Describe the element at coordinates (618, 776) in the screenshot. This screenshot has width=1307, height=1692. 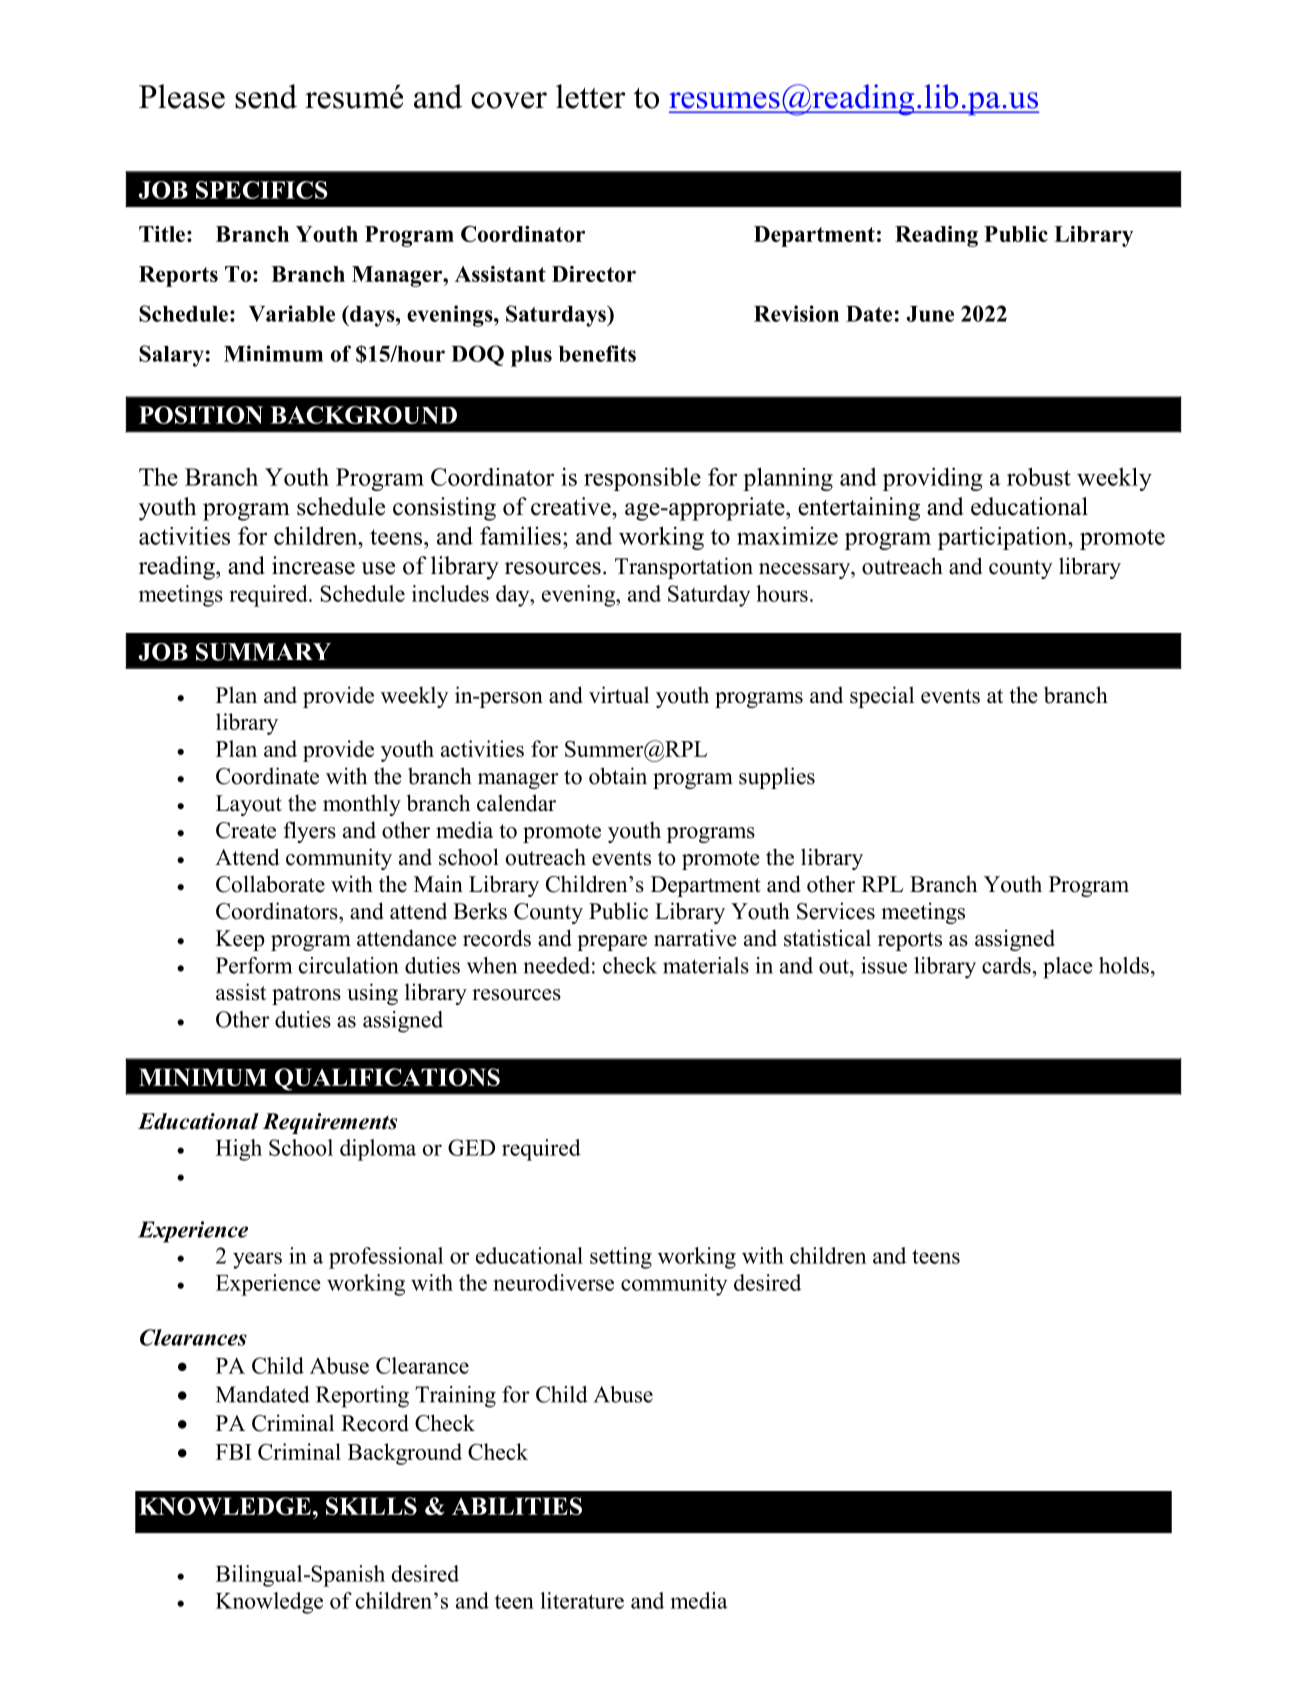
I see `obtain` at that location.
